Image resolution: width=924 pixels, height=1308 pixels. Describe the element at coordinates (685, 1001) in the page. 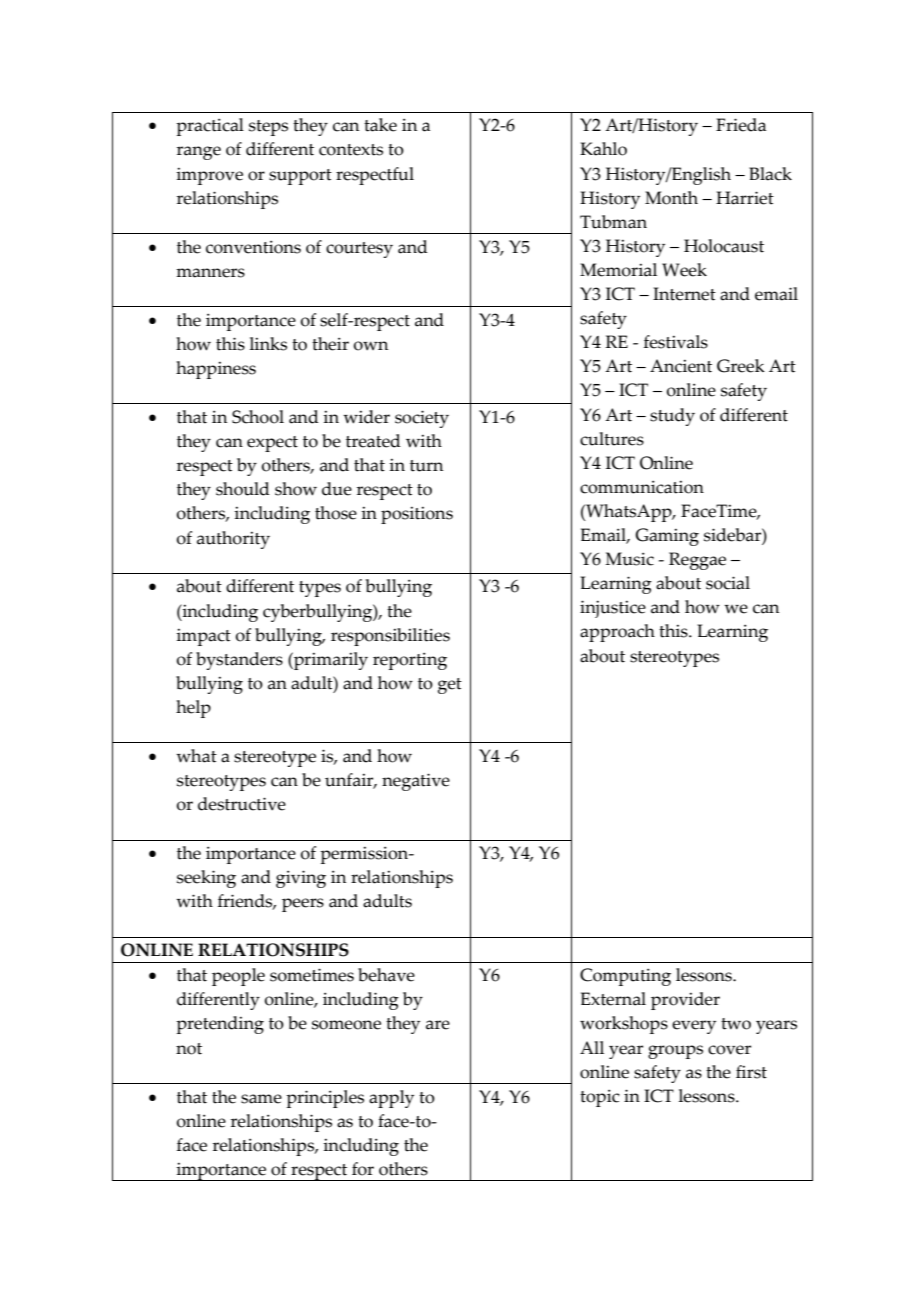

I see `provider` at that location.
